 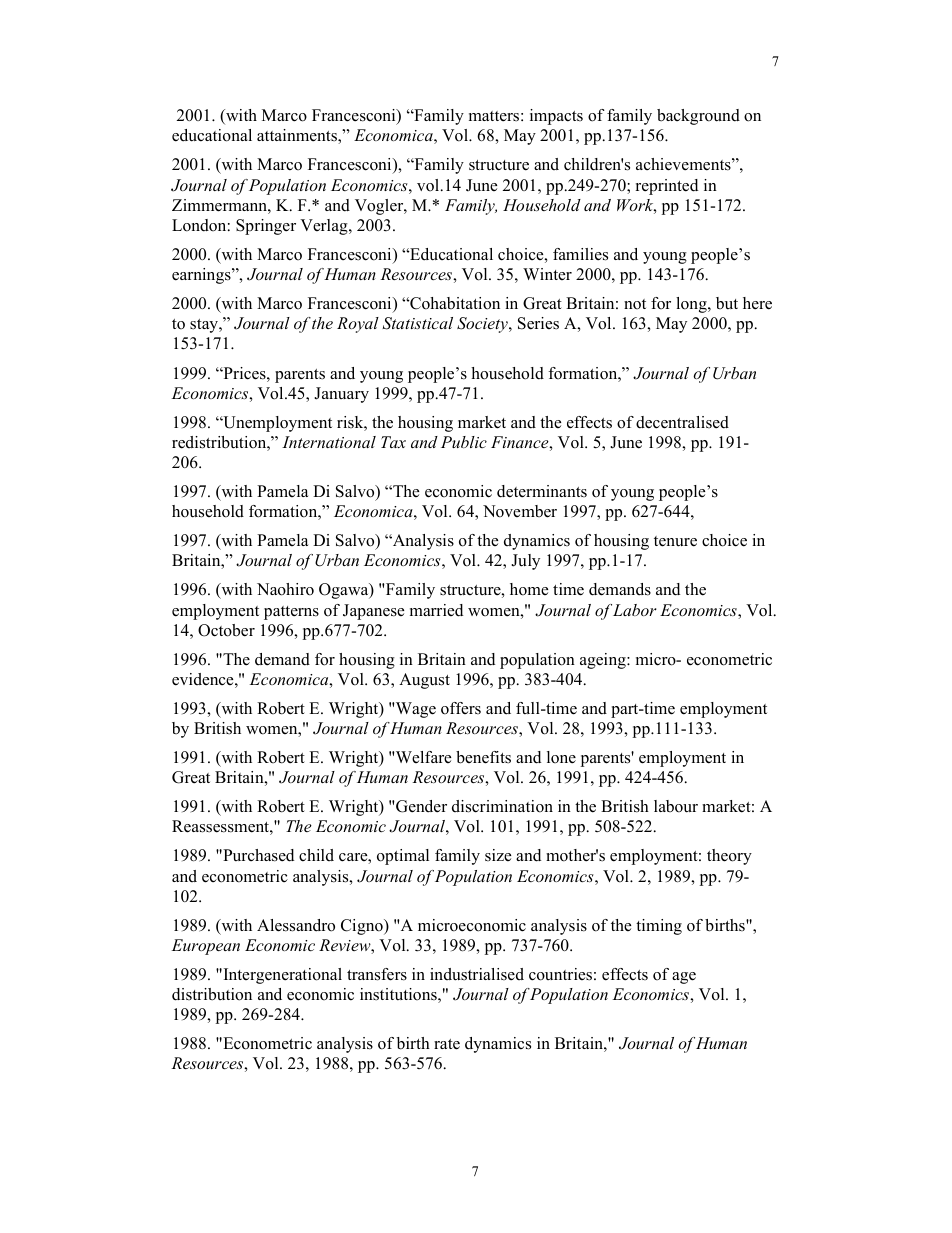 What do you see at coordinates (529, 589) in the screenshot?
I see `home` at bounding box center [529, 589].
